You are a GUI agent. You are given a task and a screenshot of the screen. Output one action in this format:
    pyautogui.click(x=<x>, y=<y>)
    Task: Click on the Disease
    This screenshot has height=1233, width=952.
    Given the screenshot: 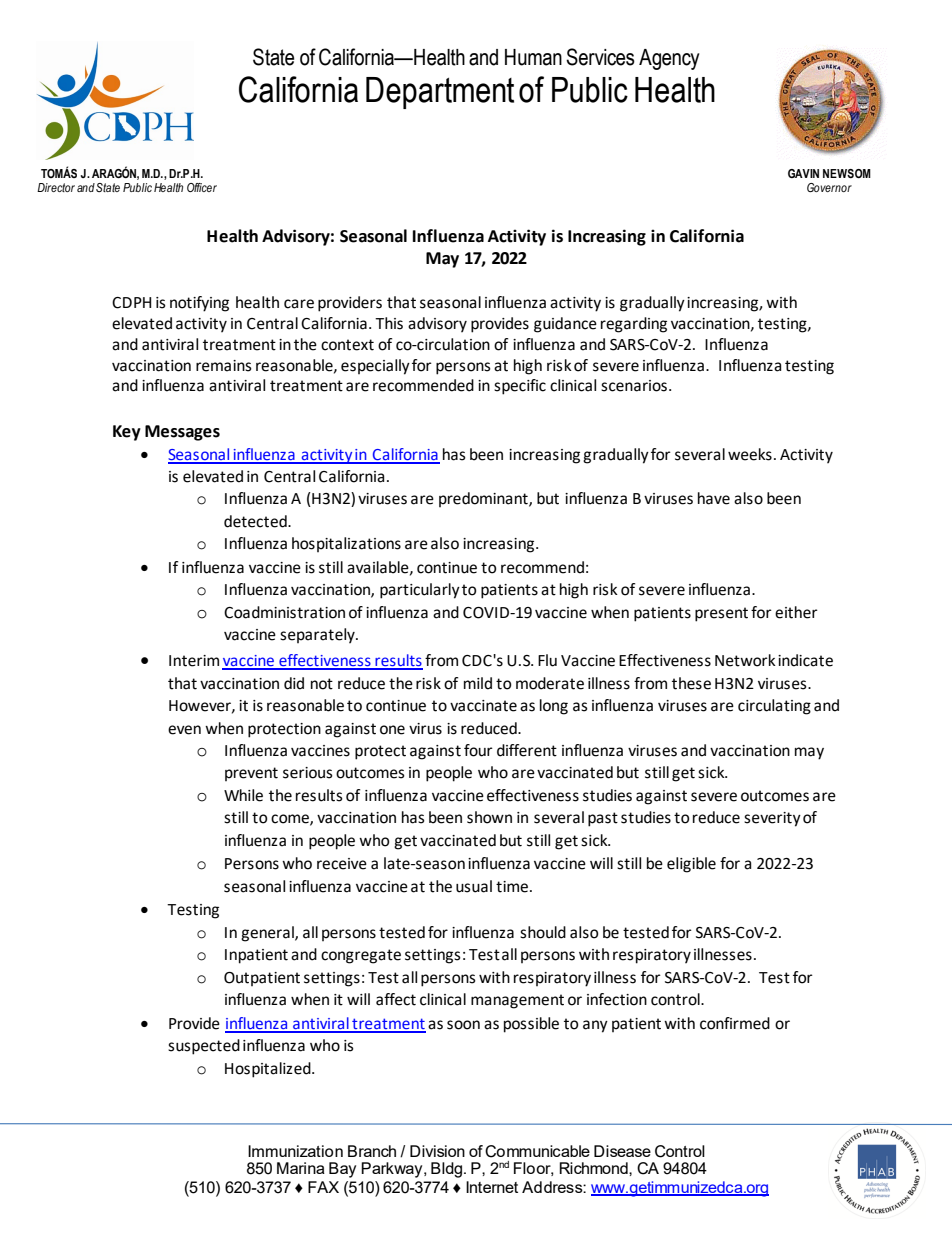 What is the action you would take?
    pyautogui.click(x=622, y=1151)
